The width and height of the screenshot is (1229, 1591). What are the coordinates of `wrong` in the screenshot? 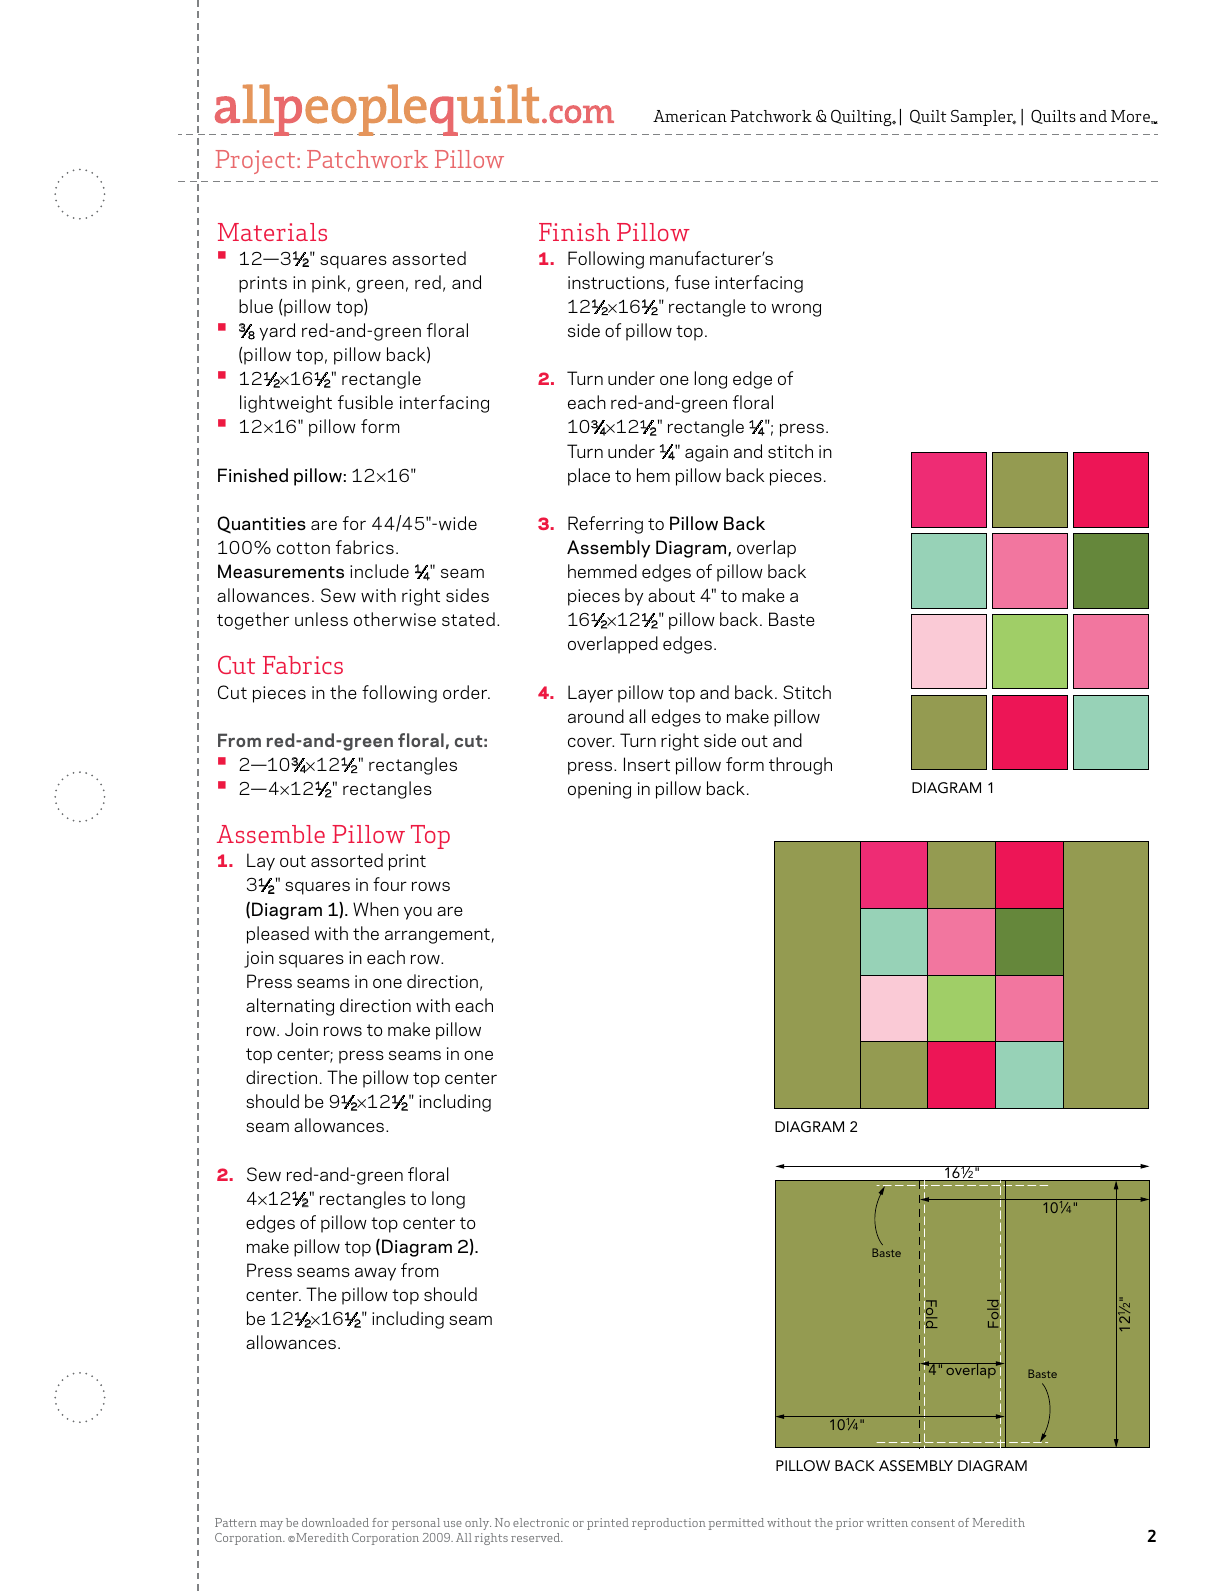 It's located at (796, 310).
